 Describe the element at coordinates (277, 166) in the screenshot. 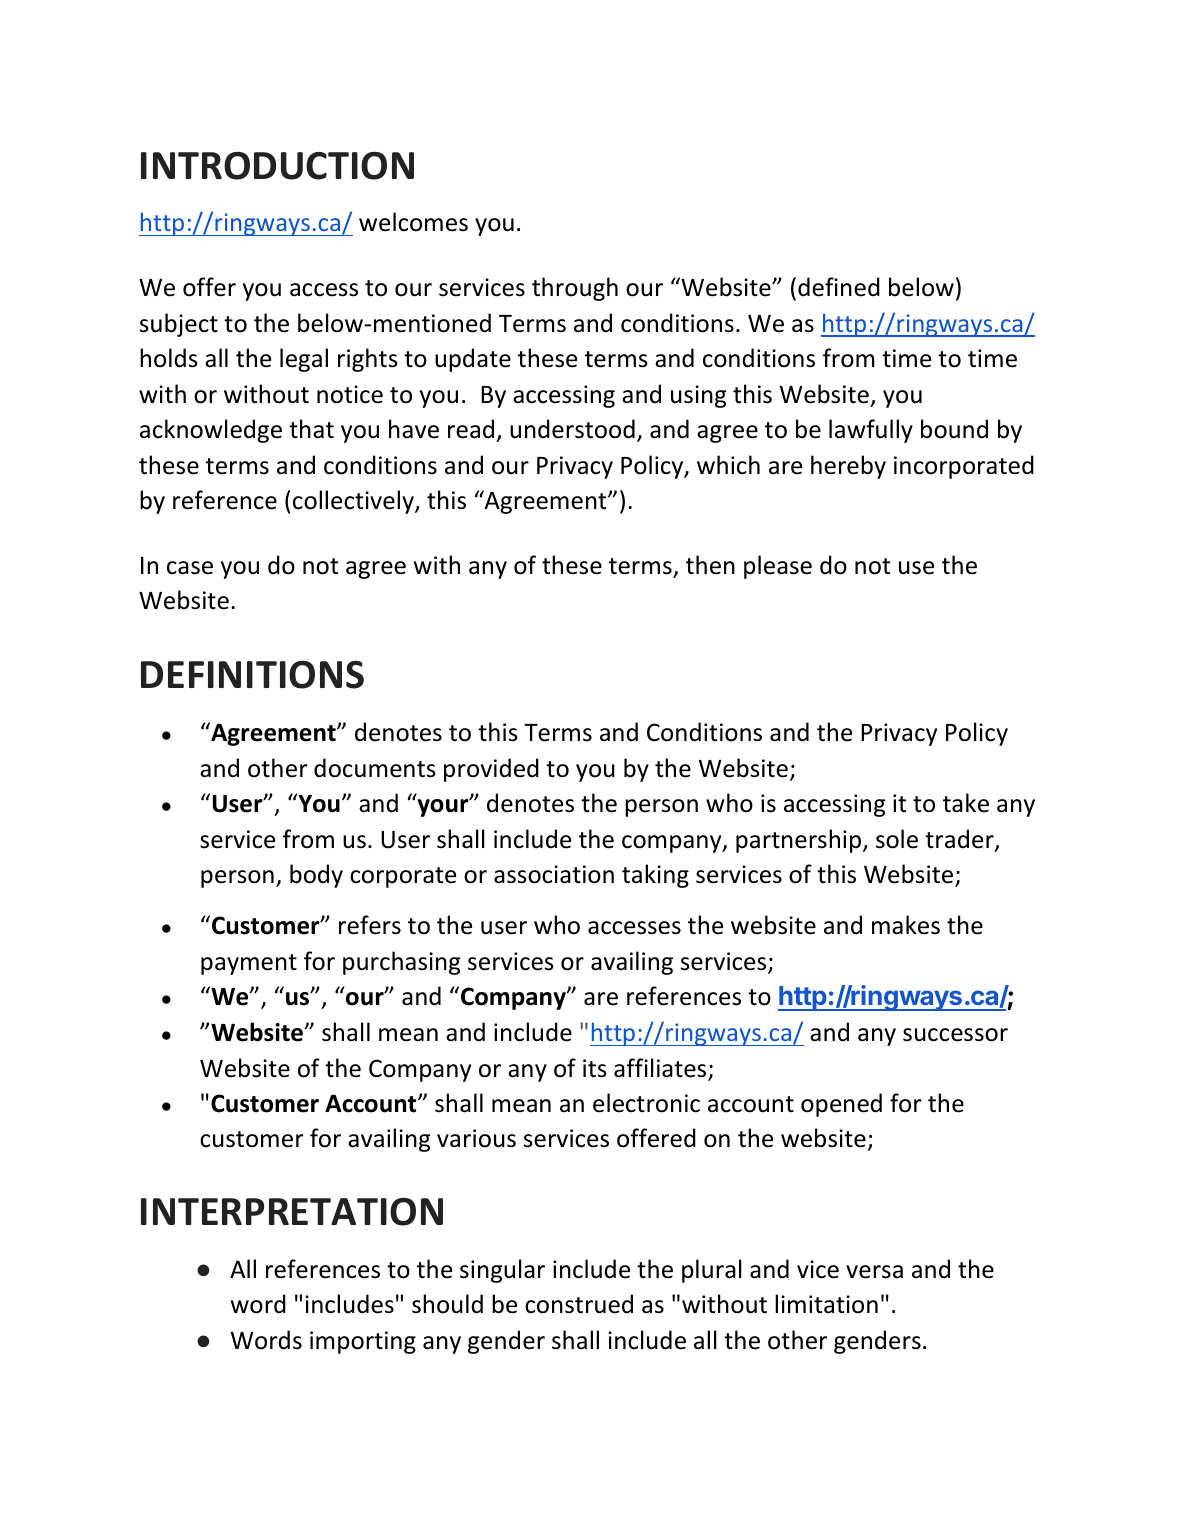

I see `INTRODUCTION` at that location.
